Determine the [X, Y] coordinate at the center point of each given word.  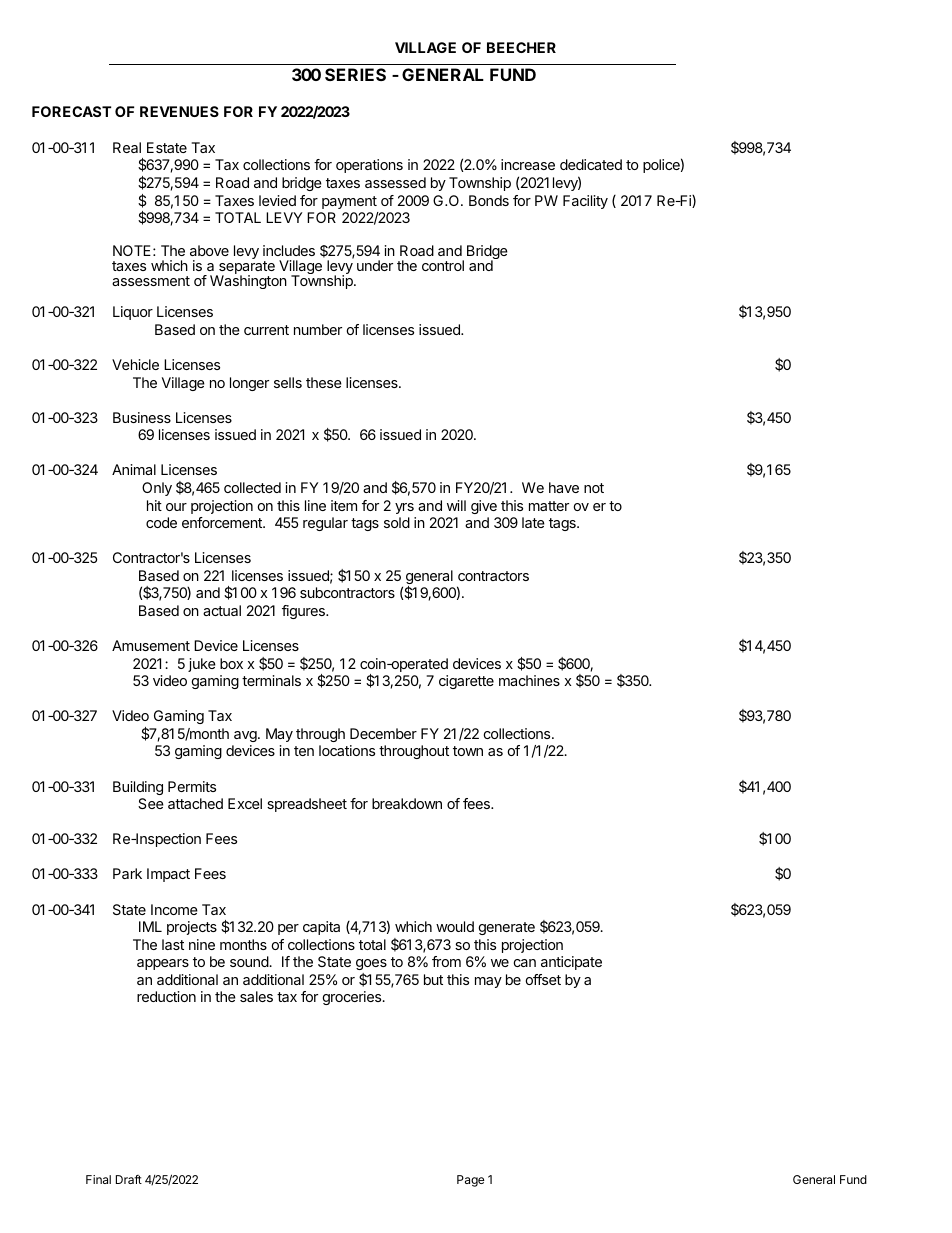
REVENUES [179, 111]
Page [471, 1181]
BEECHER [521, 47]
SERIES [355, 74]
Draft [129, 1179]
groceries [353, 998]
